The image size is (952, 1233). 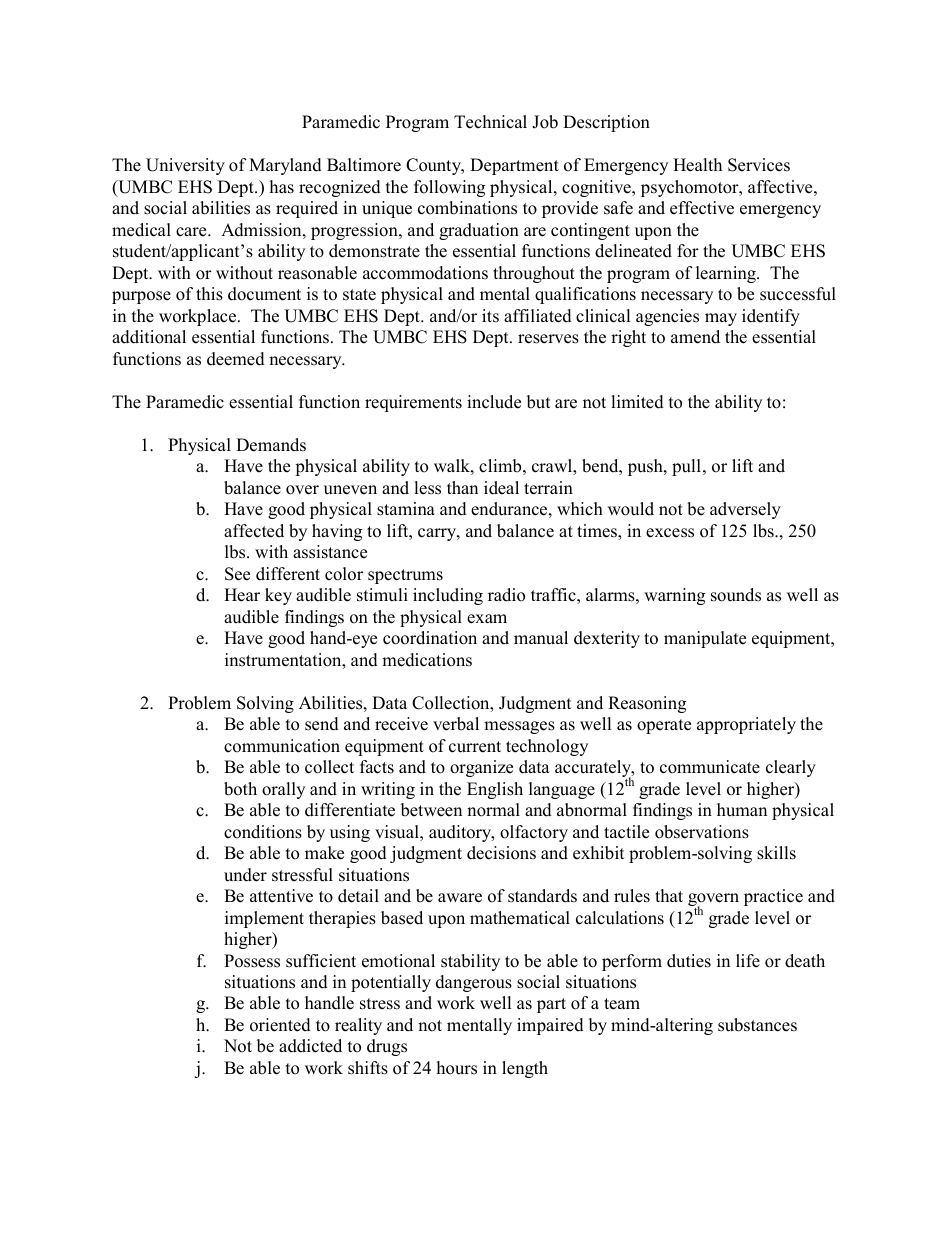 What do you see at coordinates (742, 810) in the screenshot?
I see `human` at bounding box center [742, 810].
